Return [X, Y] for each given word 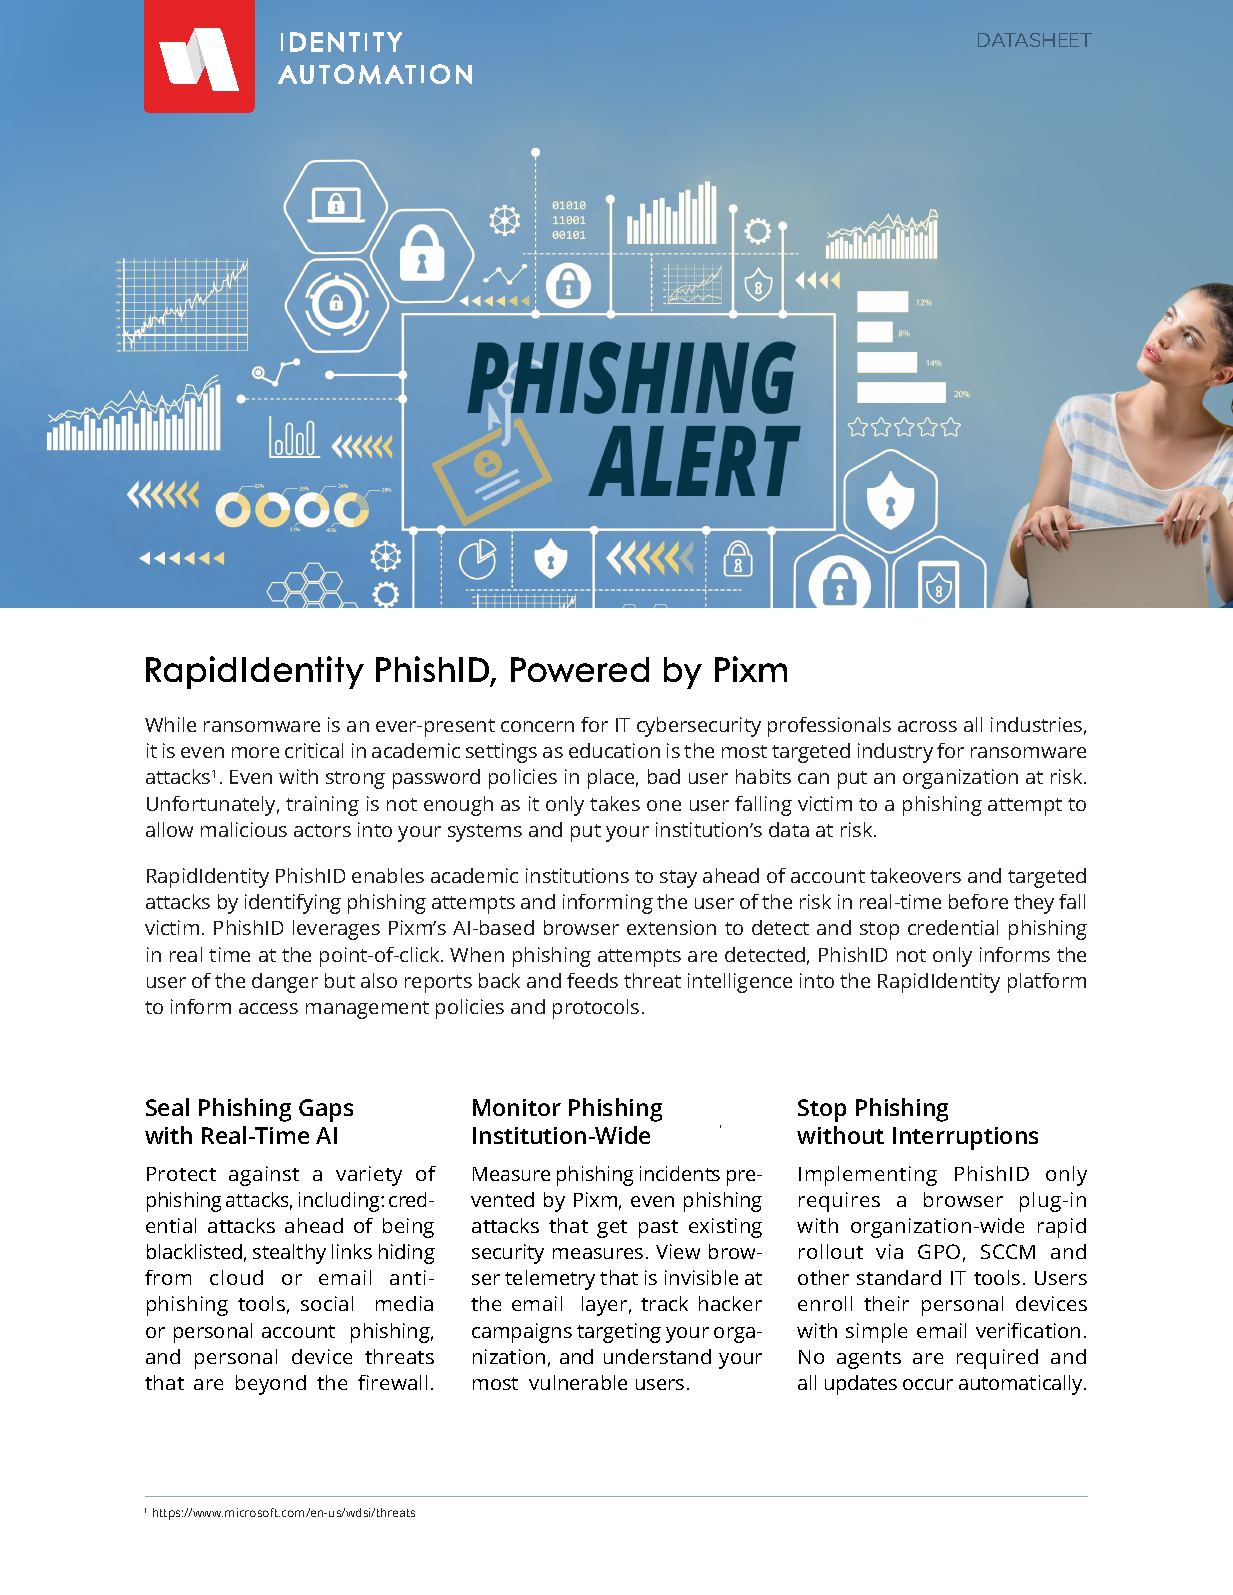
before [978, 901]
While [170, 724]
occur [928, 1384]
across [927, 726]
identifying [293, 904]
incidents [680, 1173]
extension [671, 927]
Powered [580, 669]
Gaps [326, 1110]
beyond [271, 1385]
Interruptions [965, 1138]
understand [657, 1356]
